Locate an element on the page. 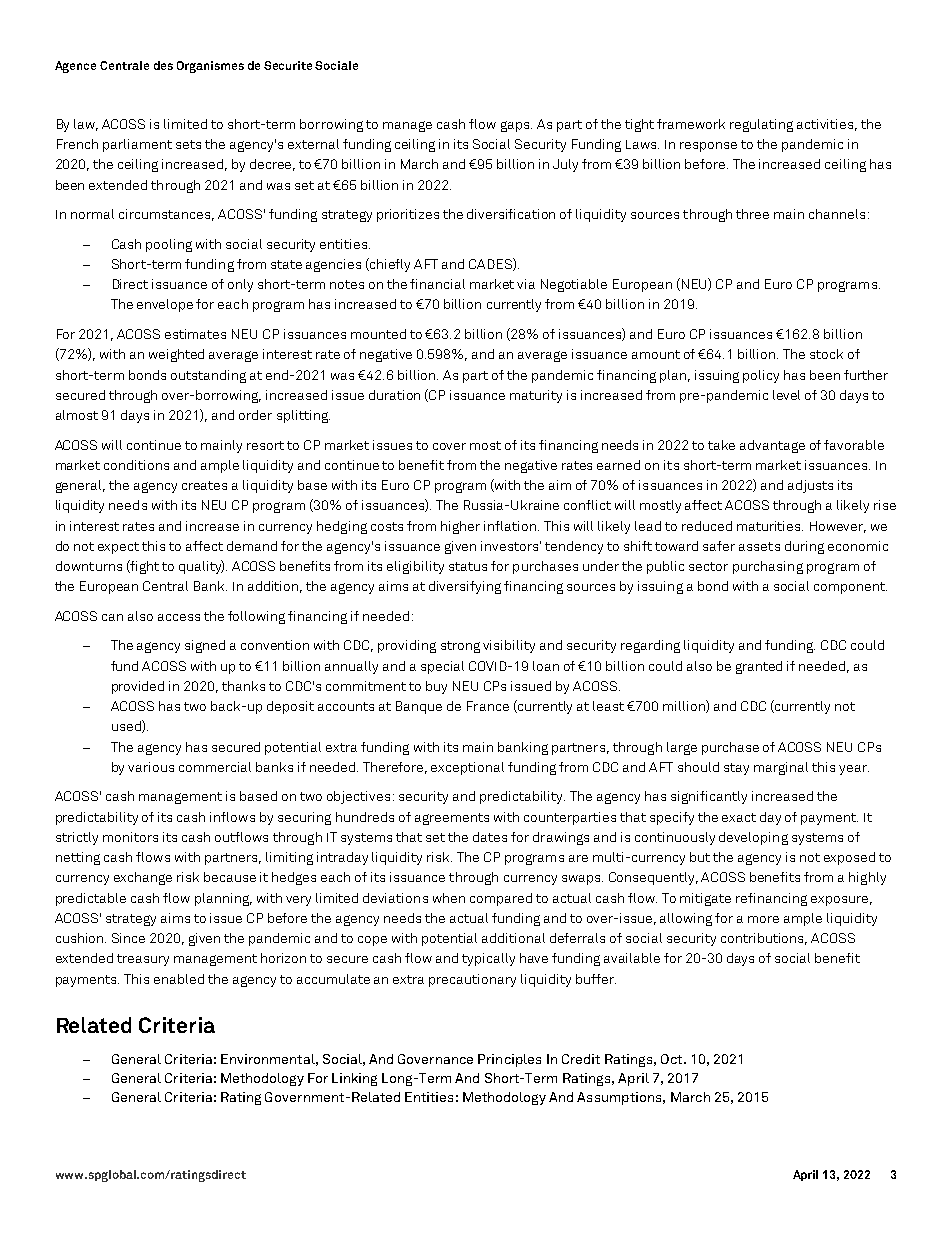  purchasing is located at coordinates (768, 567).
